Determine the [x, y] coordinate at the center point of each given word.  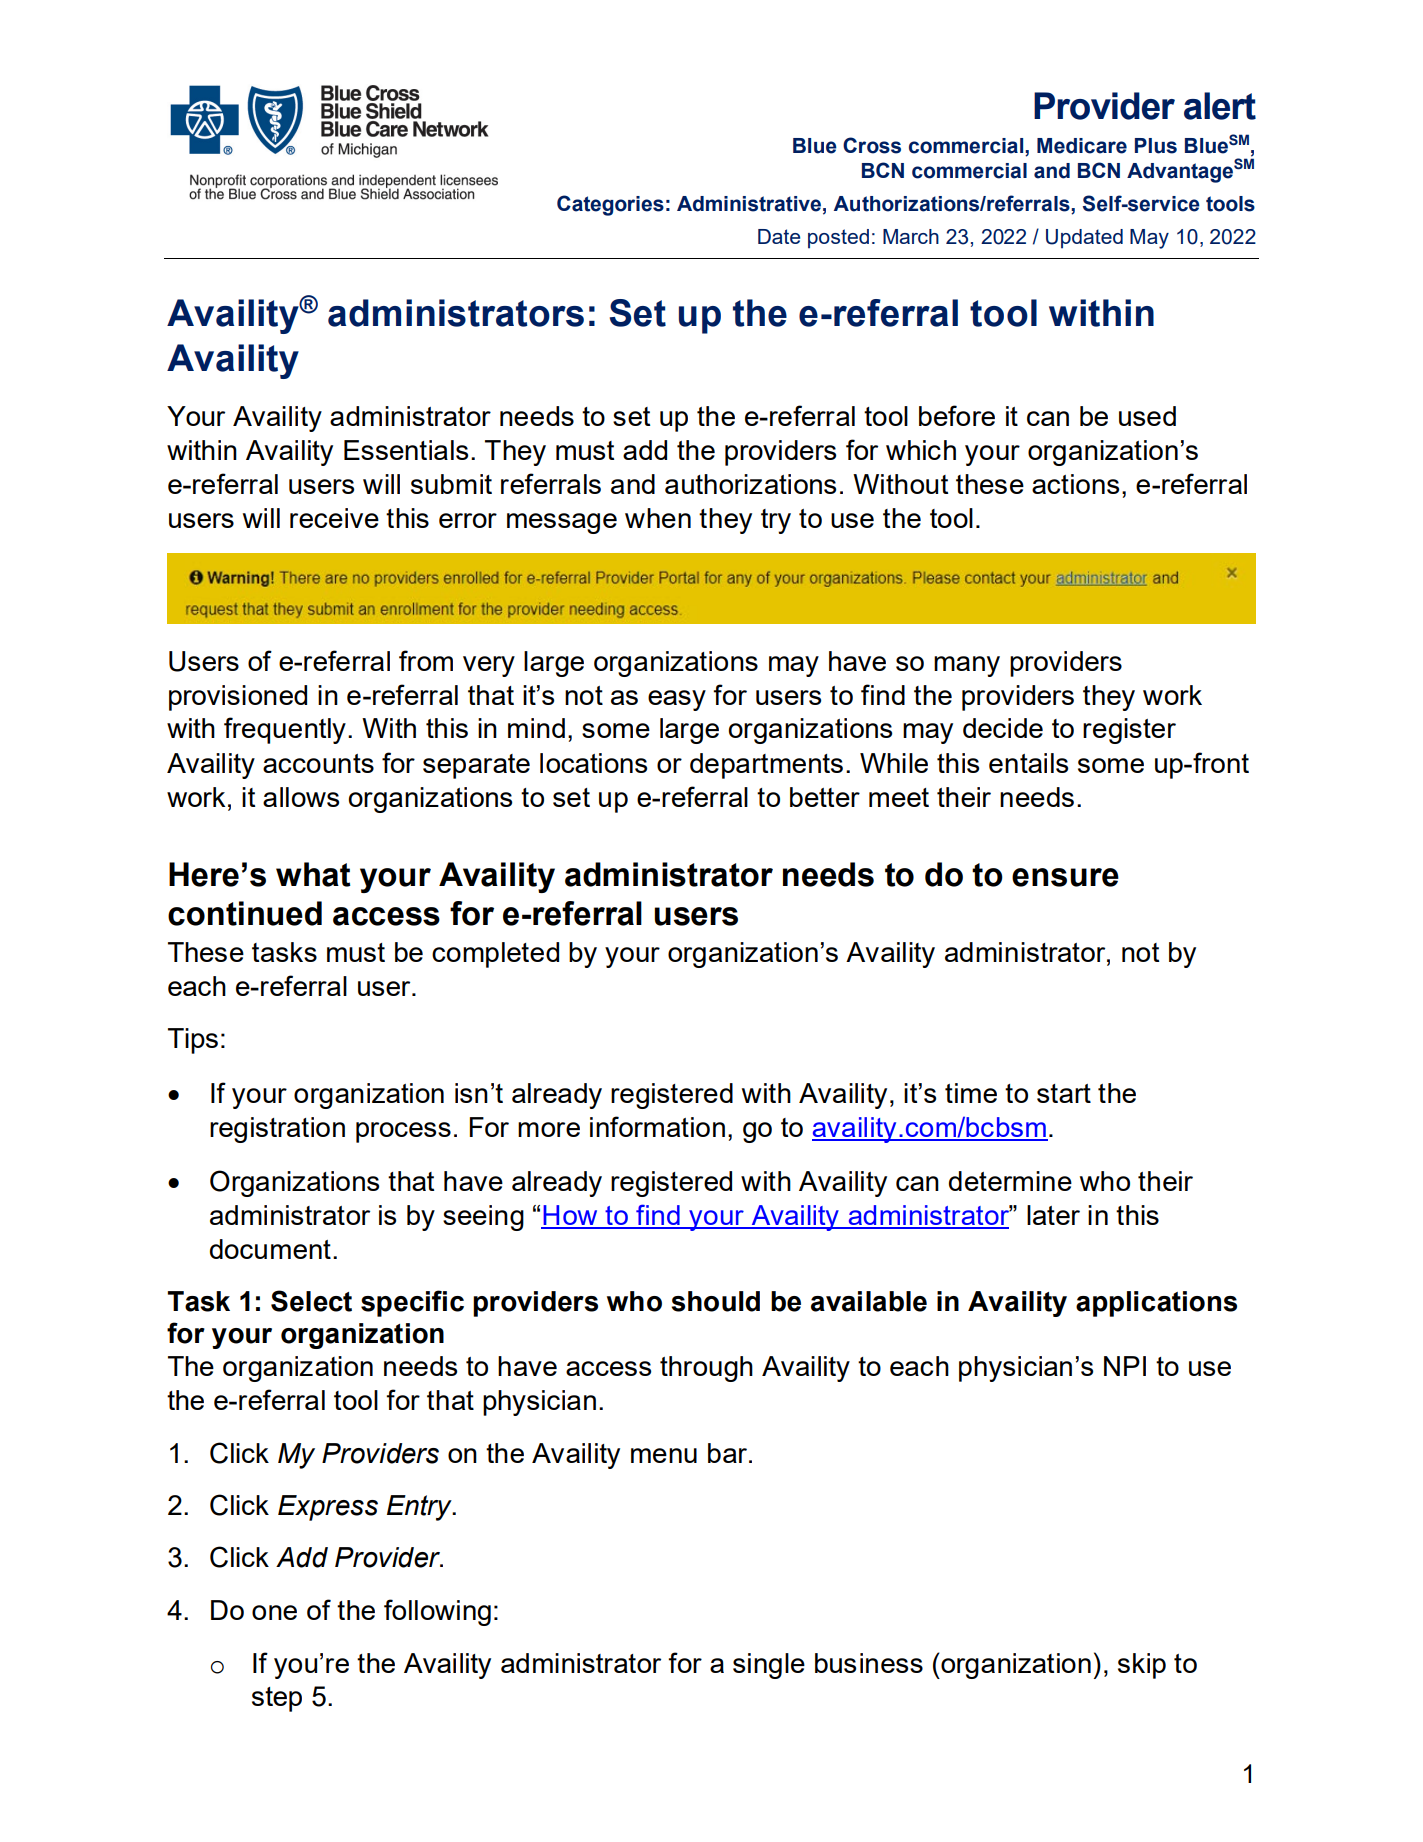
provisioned [238, 698]
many [967, 666]
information [657, 1126]
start [1064, 1093]
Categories [610, 205]
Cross [872, 145]
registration [277, 1130]
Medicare [1082, 146]
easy [677, 700]
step [277, 1699]
